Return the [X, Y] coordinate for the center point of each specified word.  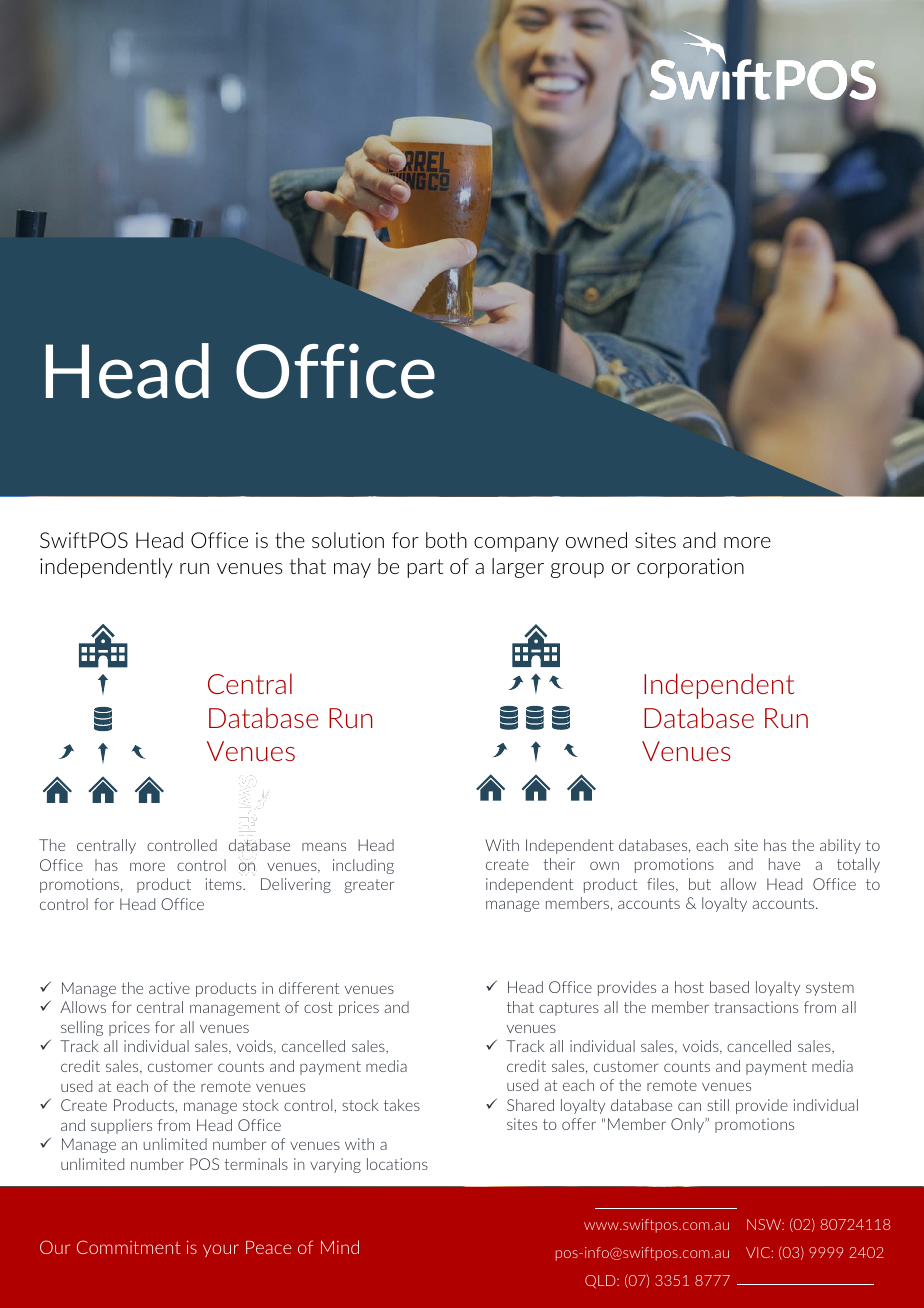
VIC [759, 1252]
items [225, 884]
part [425, 568]
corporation [690, 568]
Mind [340, 1247]
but [700, 884]
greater [369, 886]
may [352, 570]
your [221, 1250]
